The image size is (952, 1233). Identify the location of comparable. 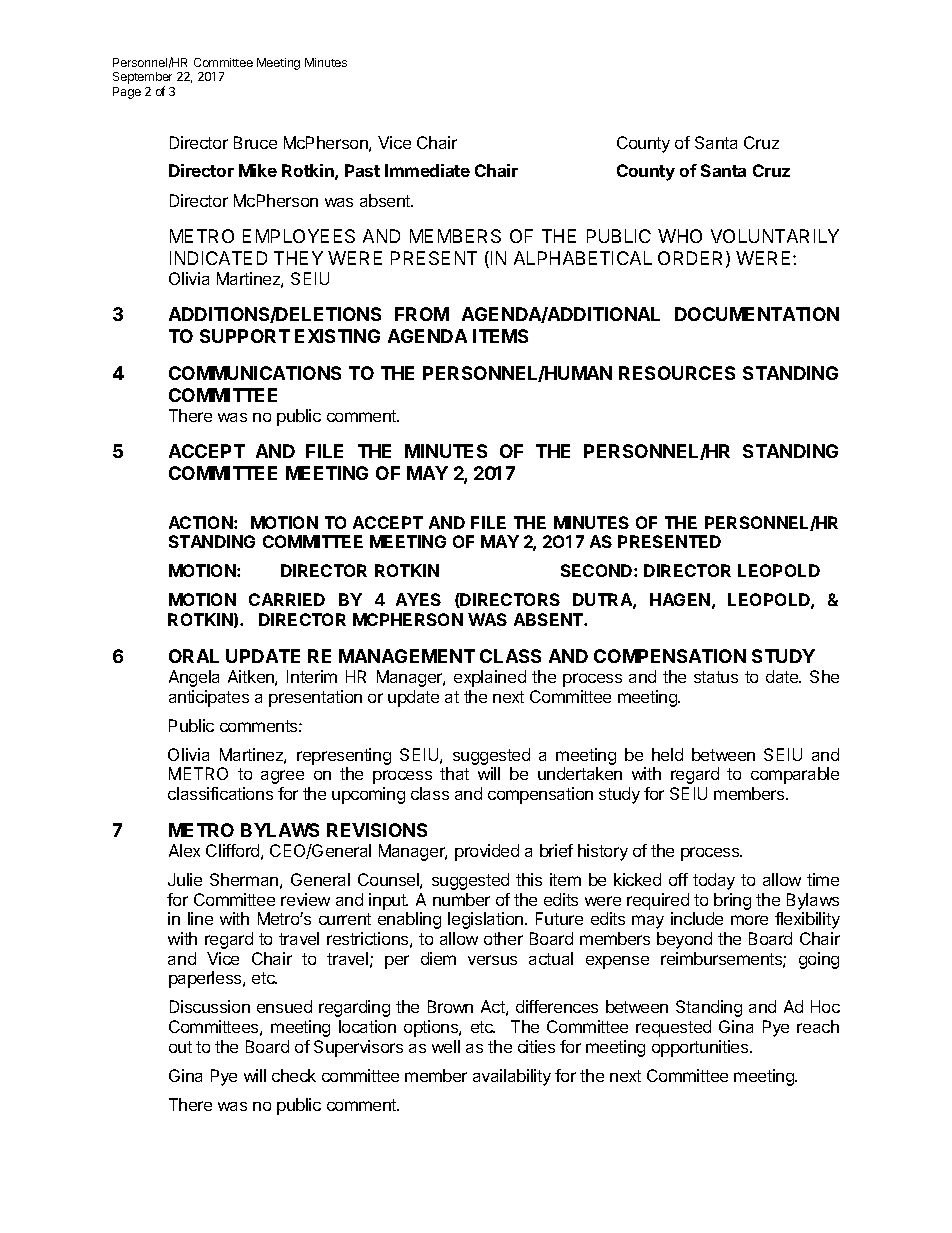
(795, 775).
